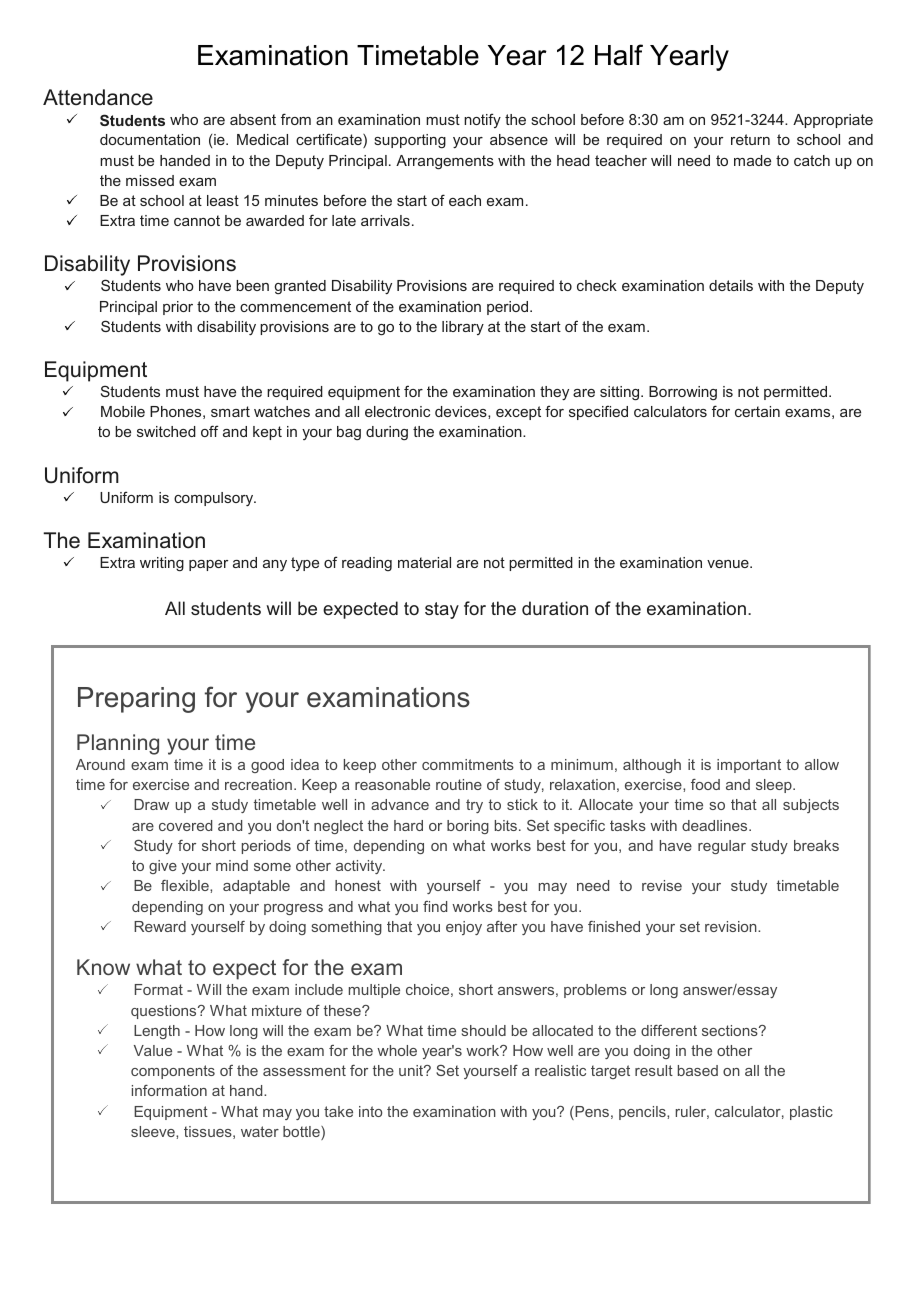 This screenshot has width=924, height=1308. Describe the element at coordinates (178, 308) in the screenshot. I see `prior` at that location.
